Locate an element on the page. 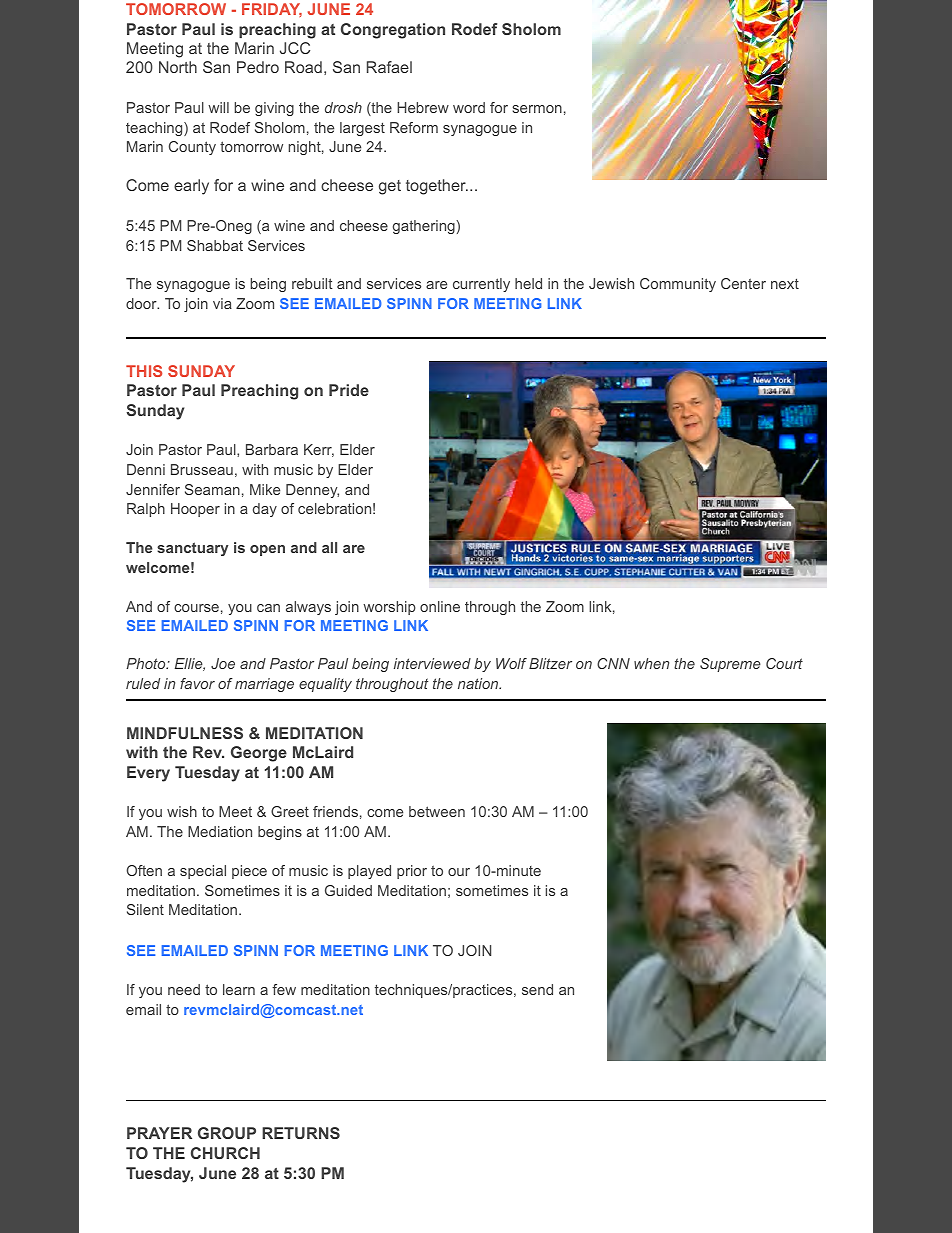 Image resolution: width=952 pixels, height=1233 pixels. GROUP is located at coordinates (227, 1133).
